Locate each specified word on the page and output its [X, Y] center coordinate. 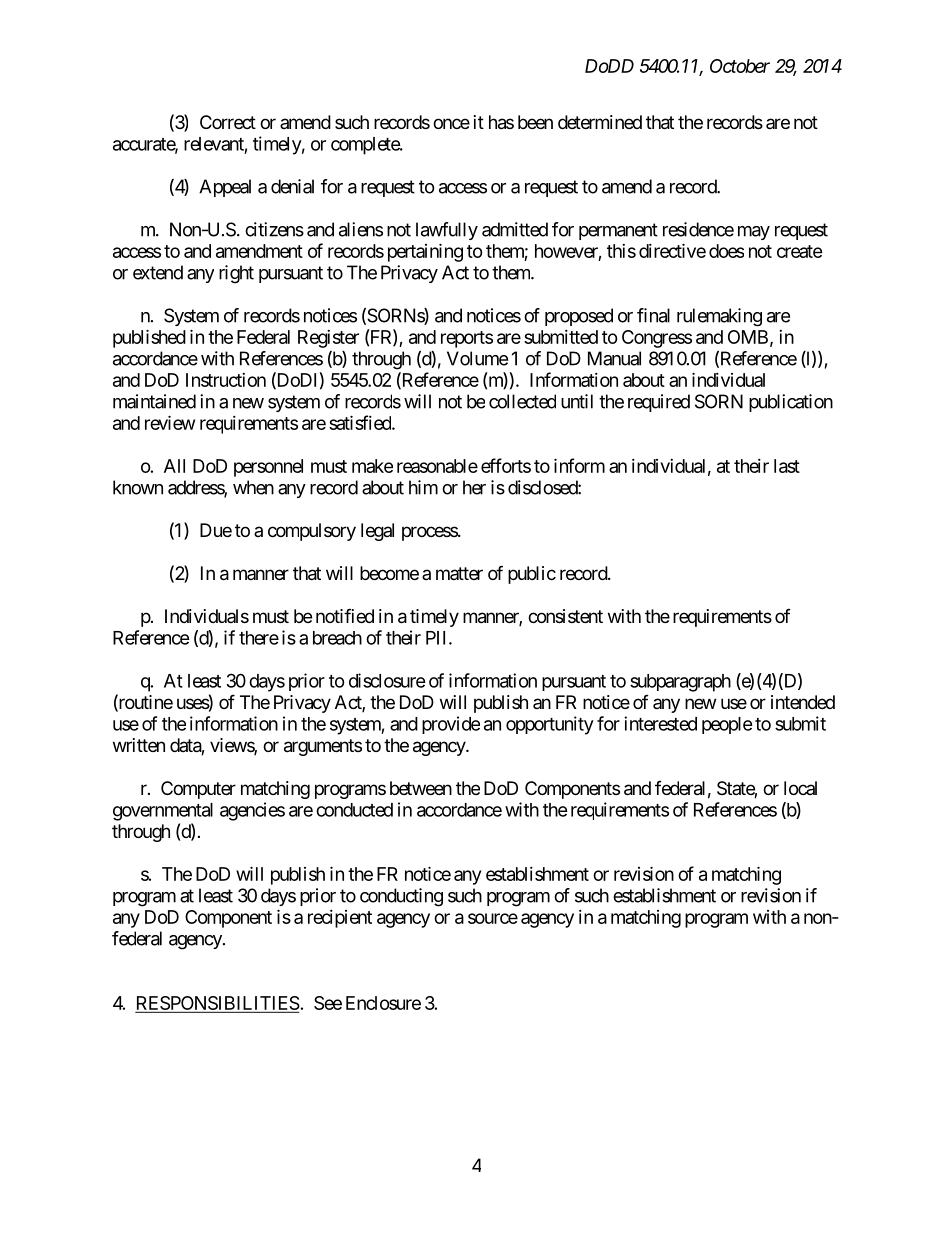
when [253, 487]
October [740, 66]
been [535, 122]
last [787, 466]
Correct [228, 122]
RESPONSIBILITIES [218, 1004]
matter [459, 573]
